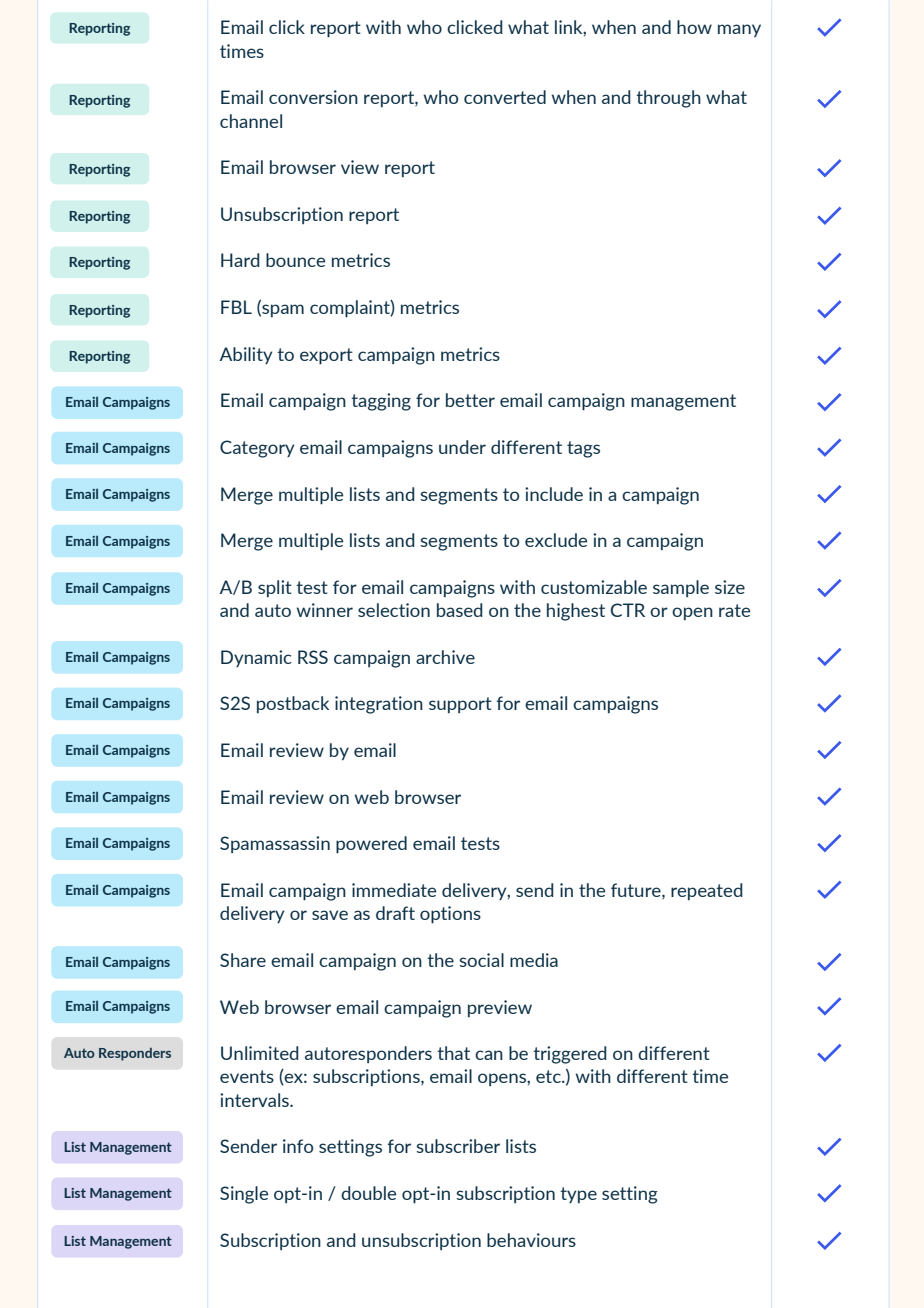 The height and width of the image is (1308, 924). I want to click on conversion, so click(313, 97).
